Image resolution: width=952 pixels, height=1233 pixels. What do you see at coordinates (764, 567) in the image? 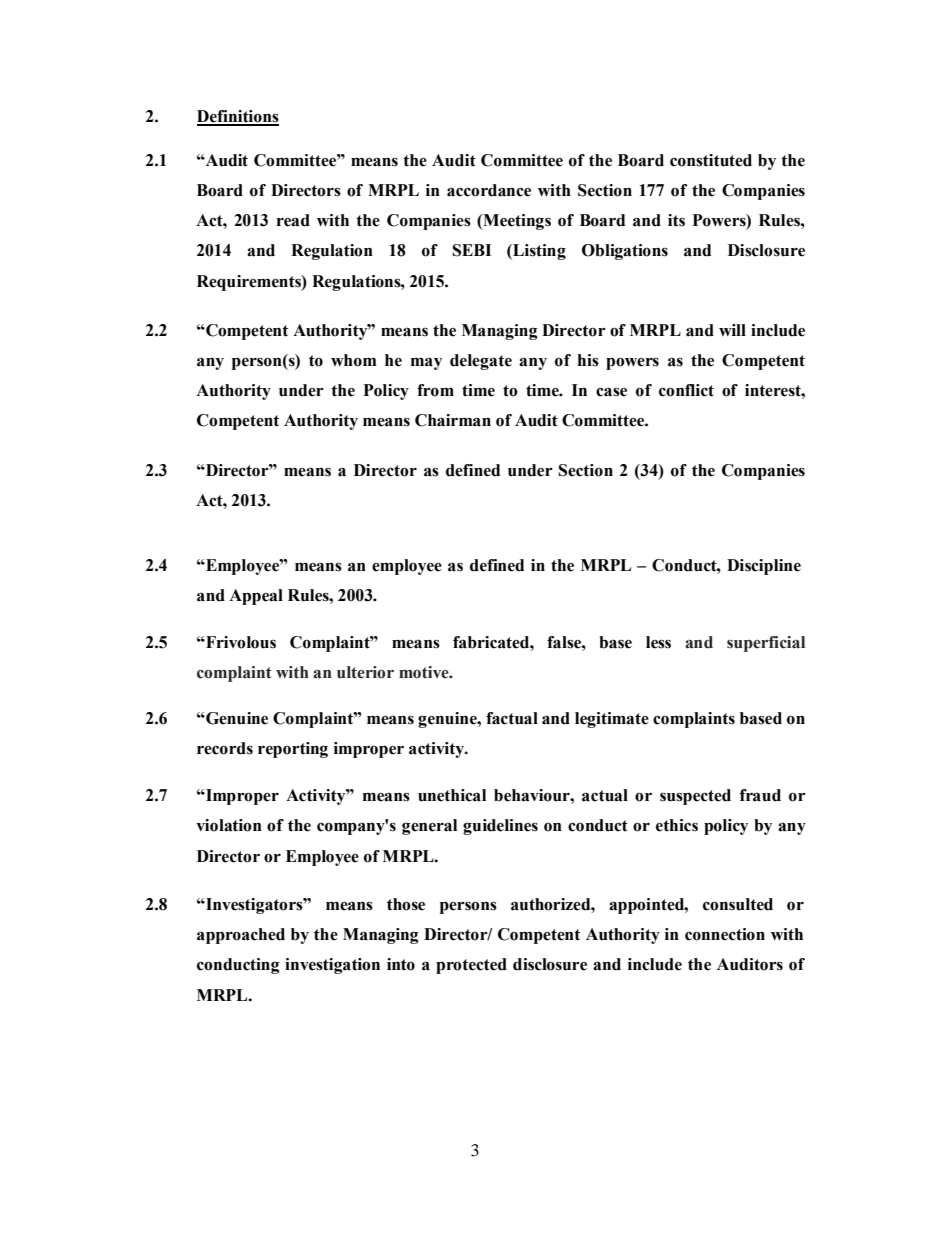
I see `Discipline` at bounding box center [764, 567].
